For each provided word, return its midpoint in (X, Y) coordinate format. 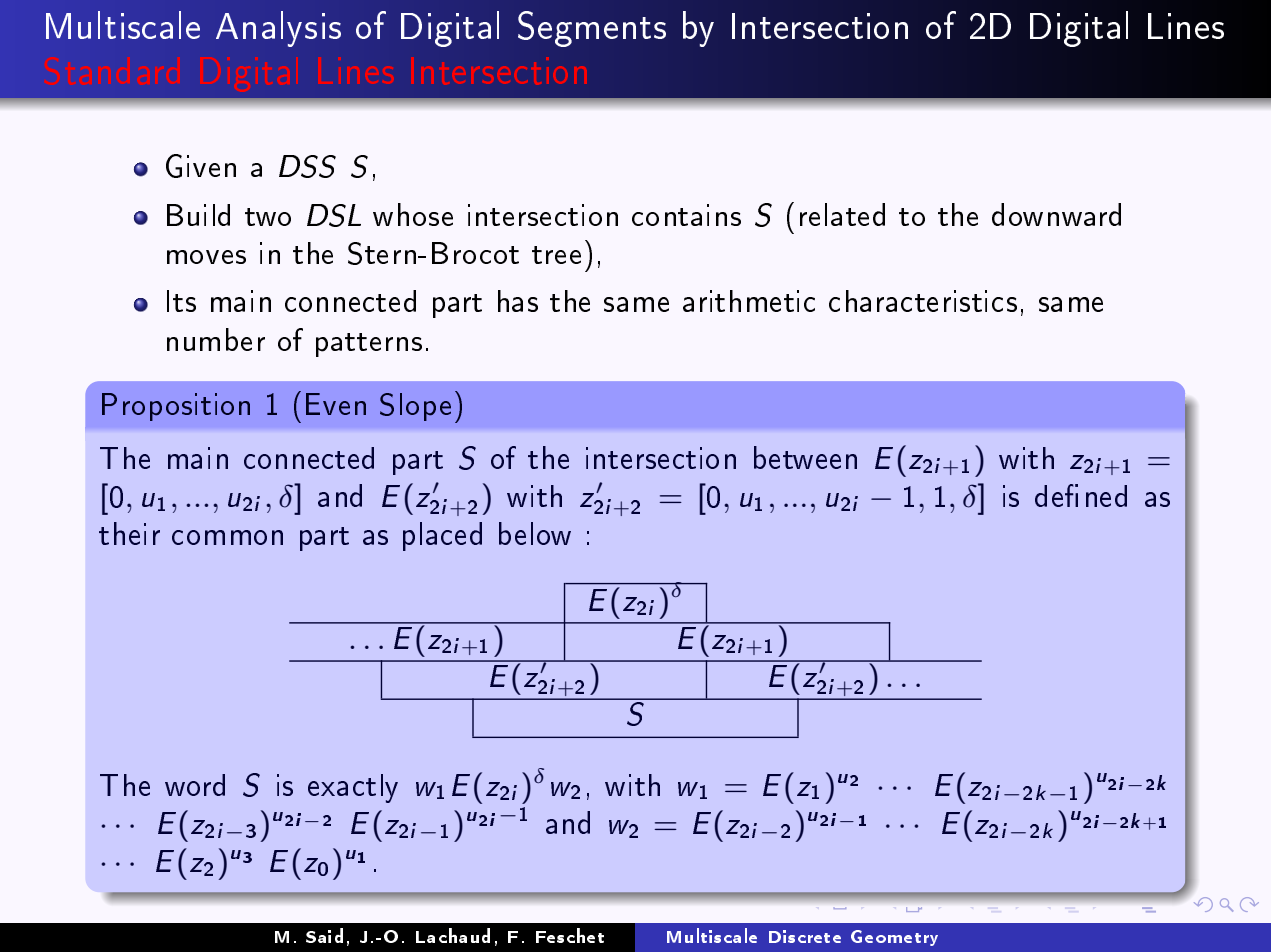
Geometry (894, 938)
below (535, 533)
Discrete (805, 936)
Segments (592, 29)
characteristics (923, 301)
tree (556, 255)
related (842, 214)
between (805, 457)
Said (324, 935)
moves (206, 257)
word (195, 785)
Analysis (278, 29)
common (227, 537)
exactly (353, 788)
